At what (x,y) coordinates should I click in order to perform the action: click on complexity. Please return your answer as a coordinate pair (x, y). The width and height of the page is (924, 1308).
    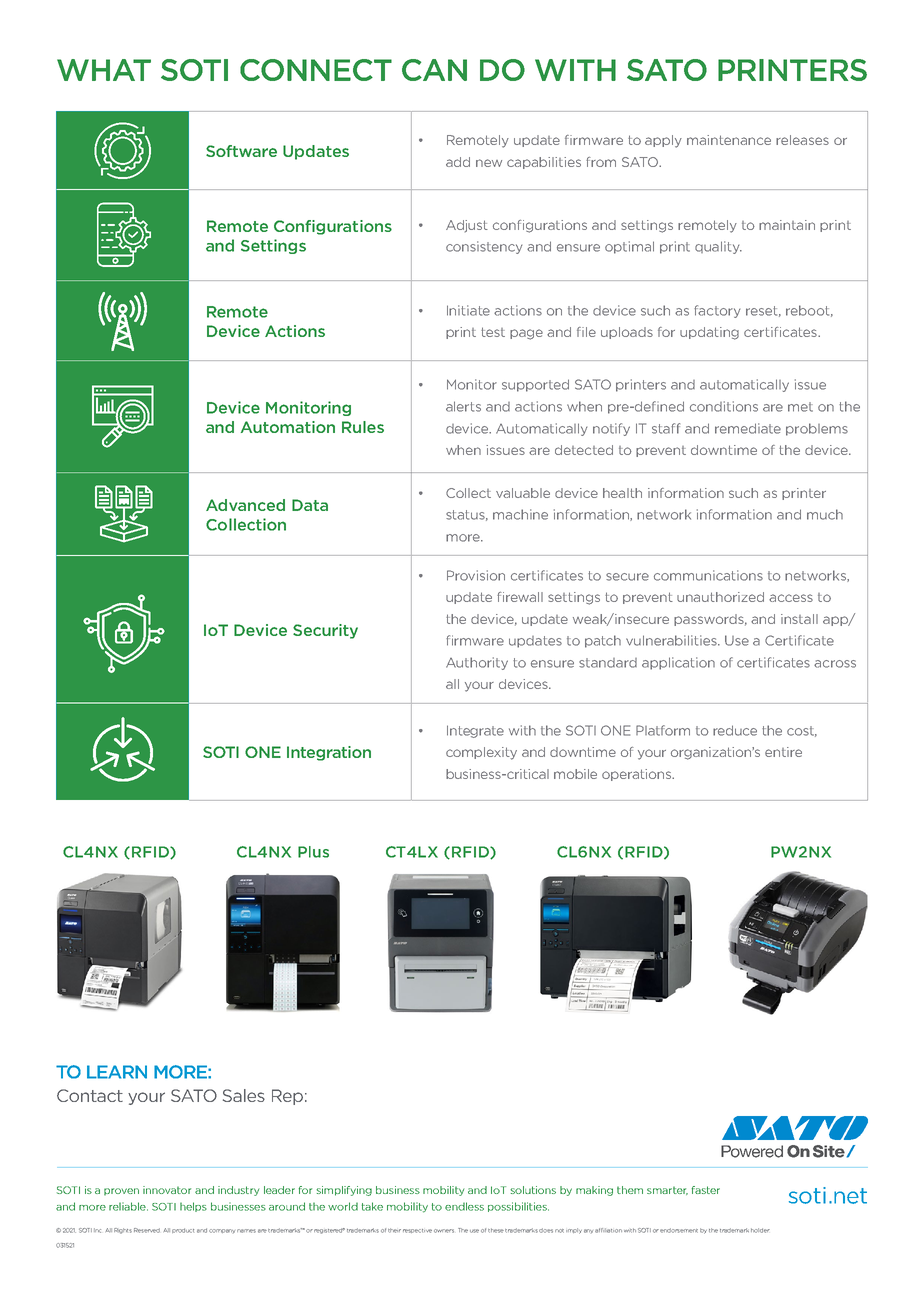
    Looking at the image, I should click on (481, 753).
